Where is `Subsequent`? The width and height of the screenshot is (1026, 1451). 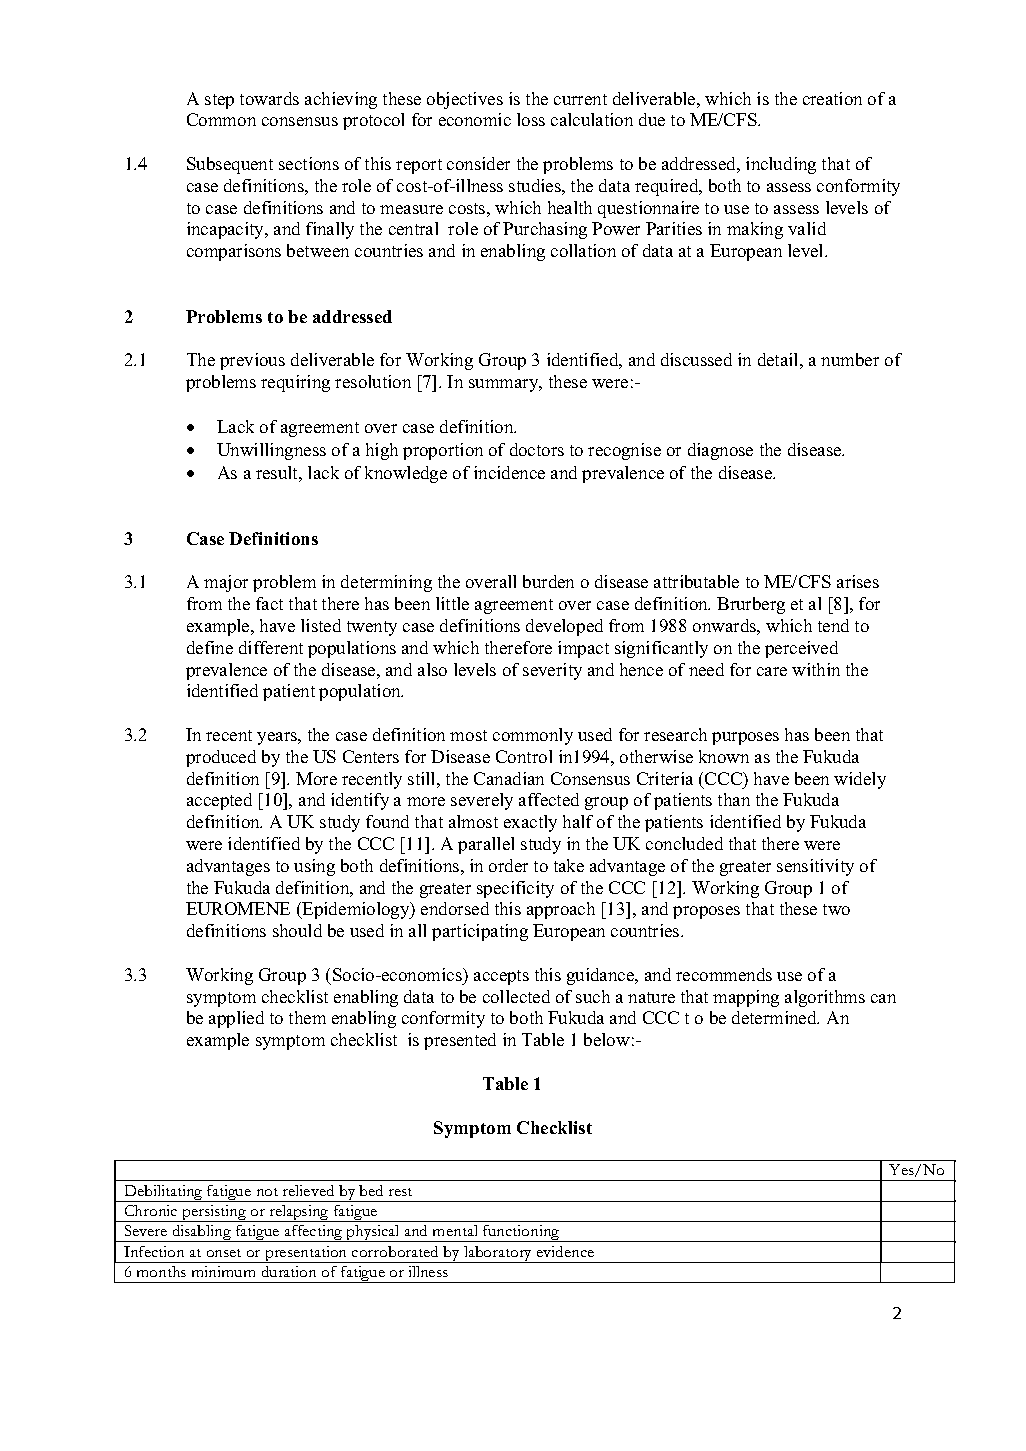 Subsequent is located at coordinates (230, 165).
